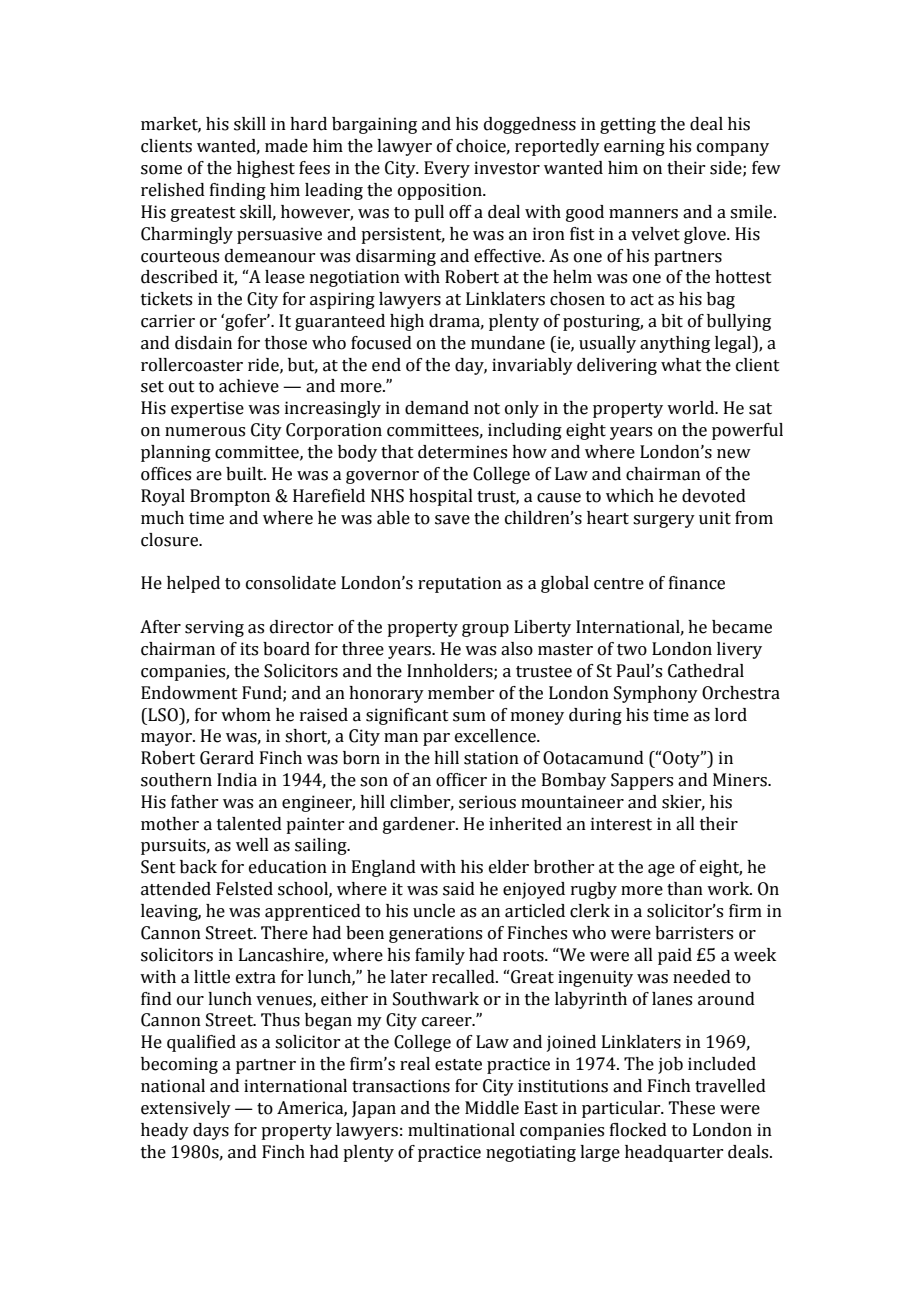 Image resolution: width=924 pixels, height=1308 pixels. Describe the element at coordinates (741, 780) in the screenshot. I see `Miners` at that location.
